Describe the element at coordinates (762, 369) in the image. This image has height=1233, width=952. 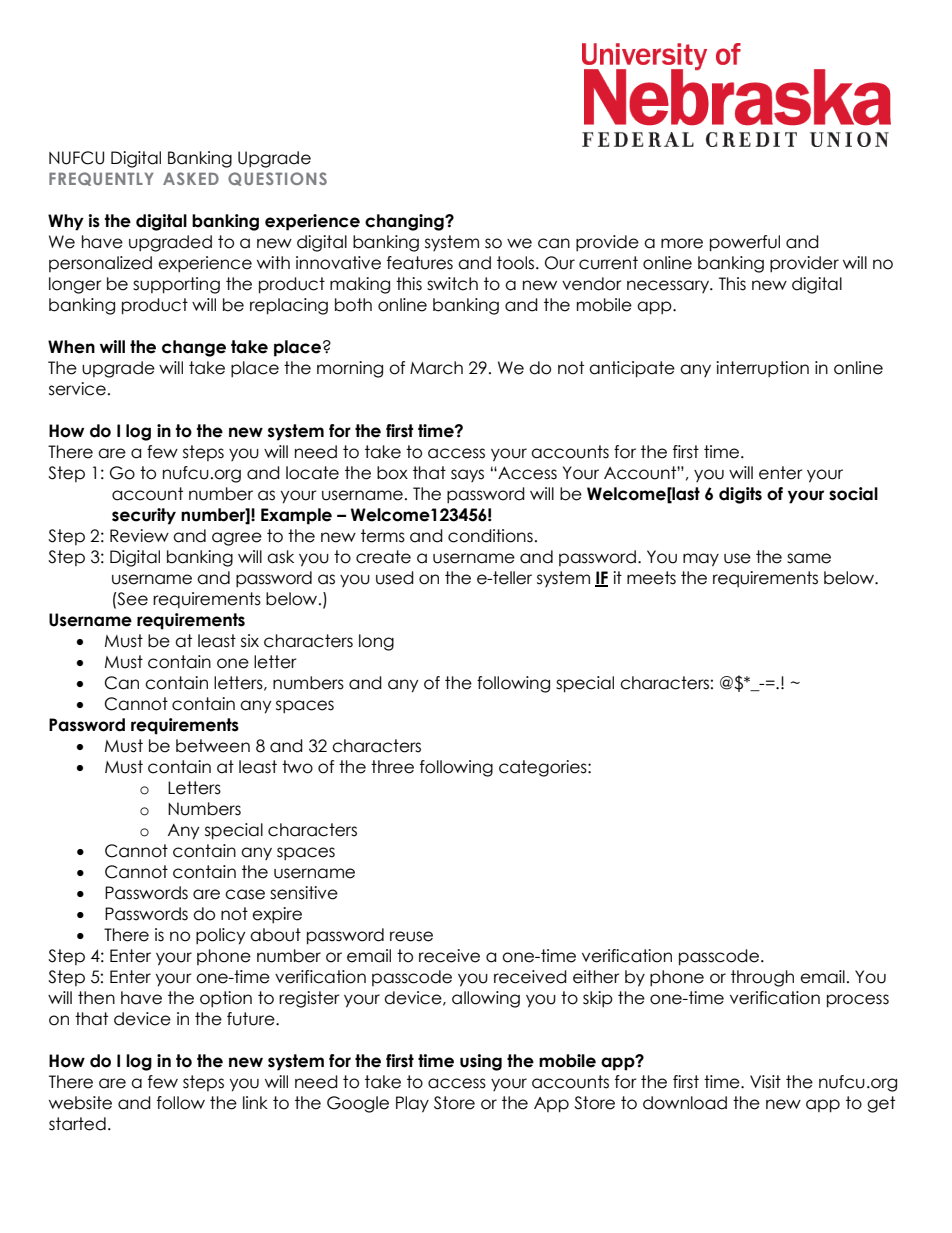
I see `interruption` at that location.
